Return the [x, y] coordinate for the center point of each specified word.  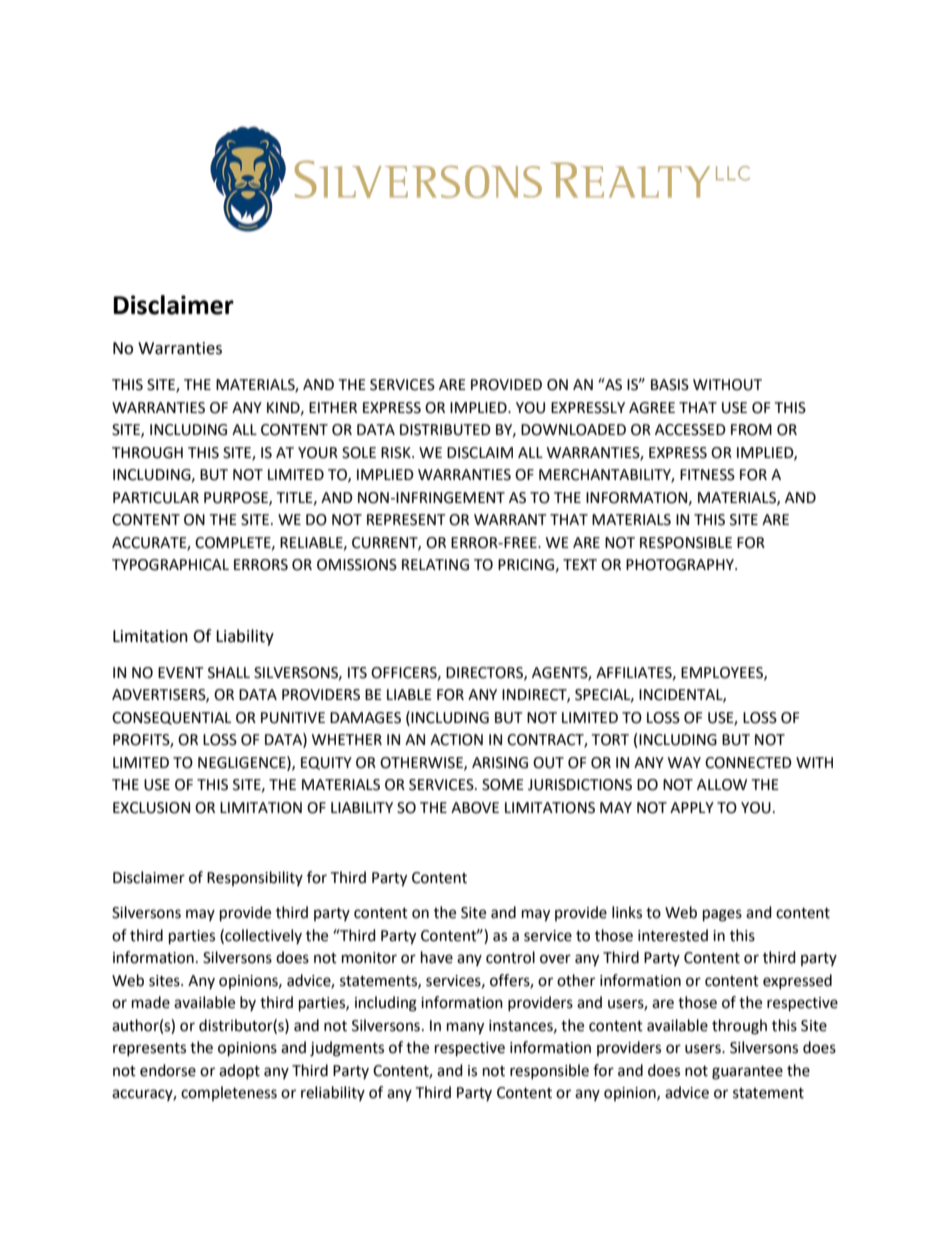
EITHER [333, 407]
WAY [684, 762]
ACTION [456, 740]
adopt [239, 1071]
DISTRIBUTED [445, 430]
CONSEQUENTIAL [171, 718]
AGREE [652, 408]
